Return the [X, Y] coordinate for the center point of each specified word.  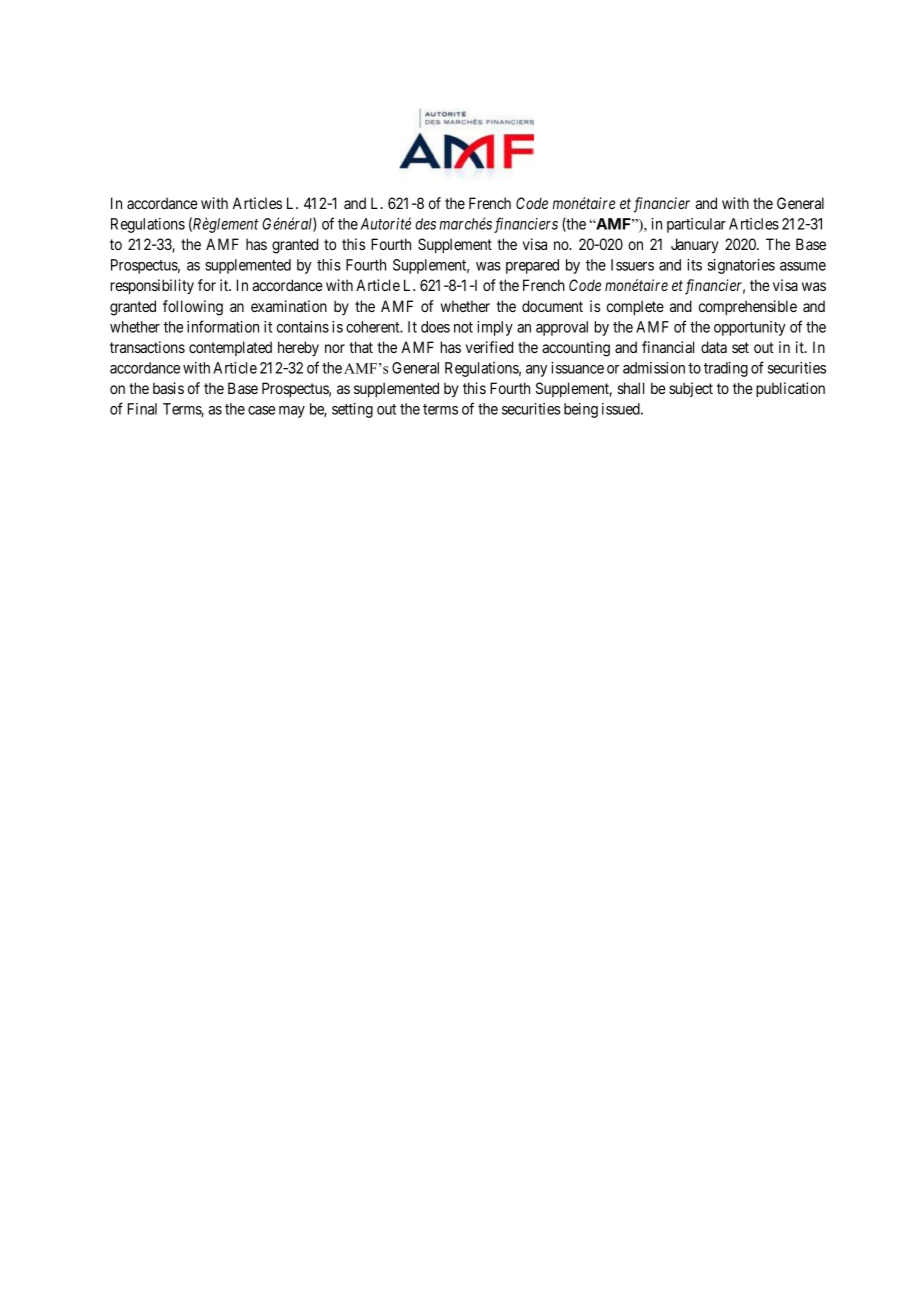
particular [696, 225]
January [695, 245]
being [581, 410]
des [425, 224]
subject [691, 389]
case [261, 410]
